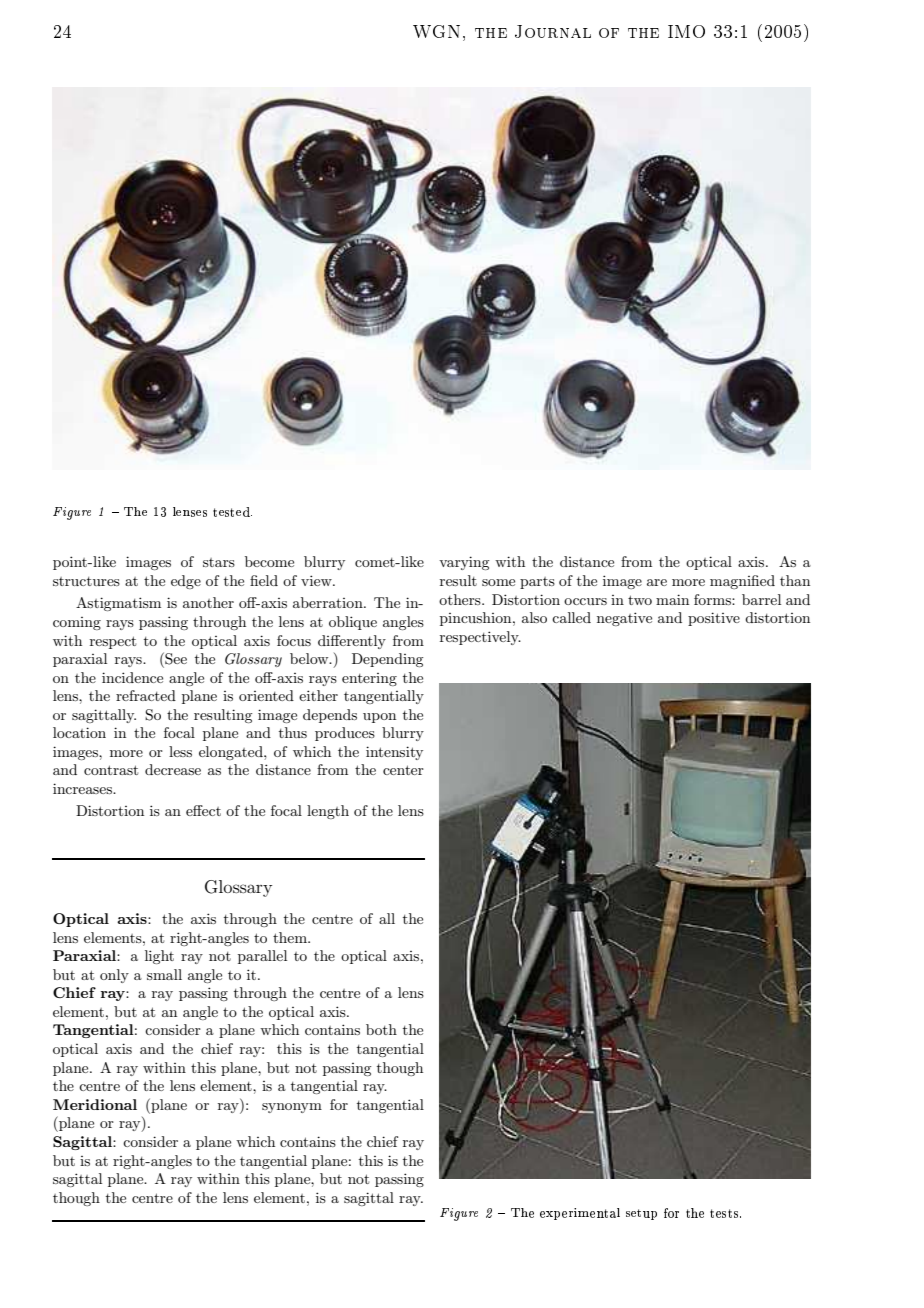  I want to click on center, so click(403, 770).
